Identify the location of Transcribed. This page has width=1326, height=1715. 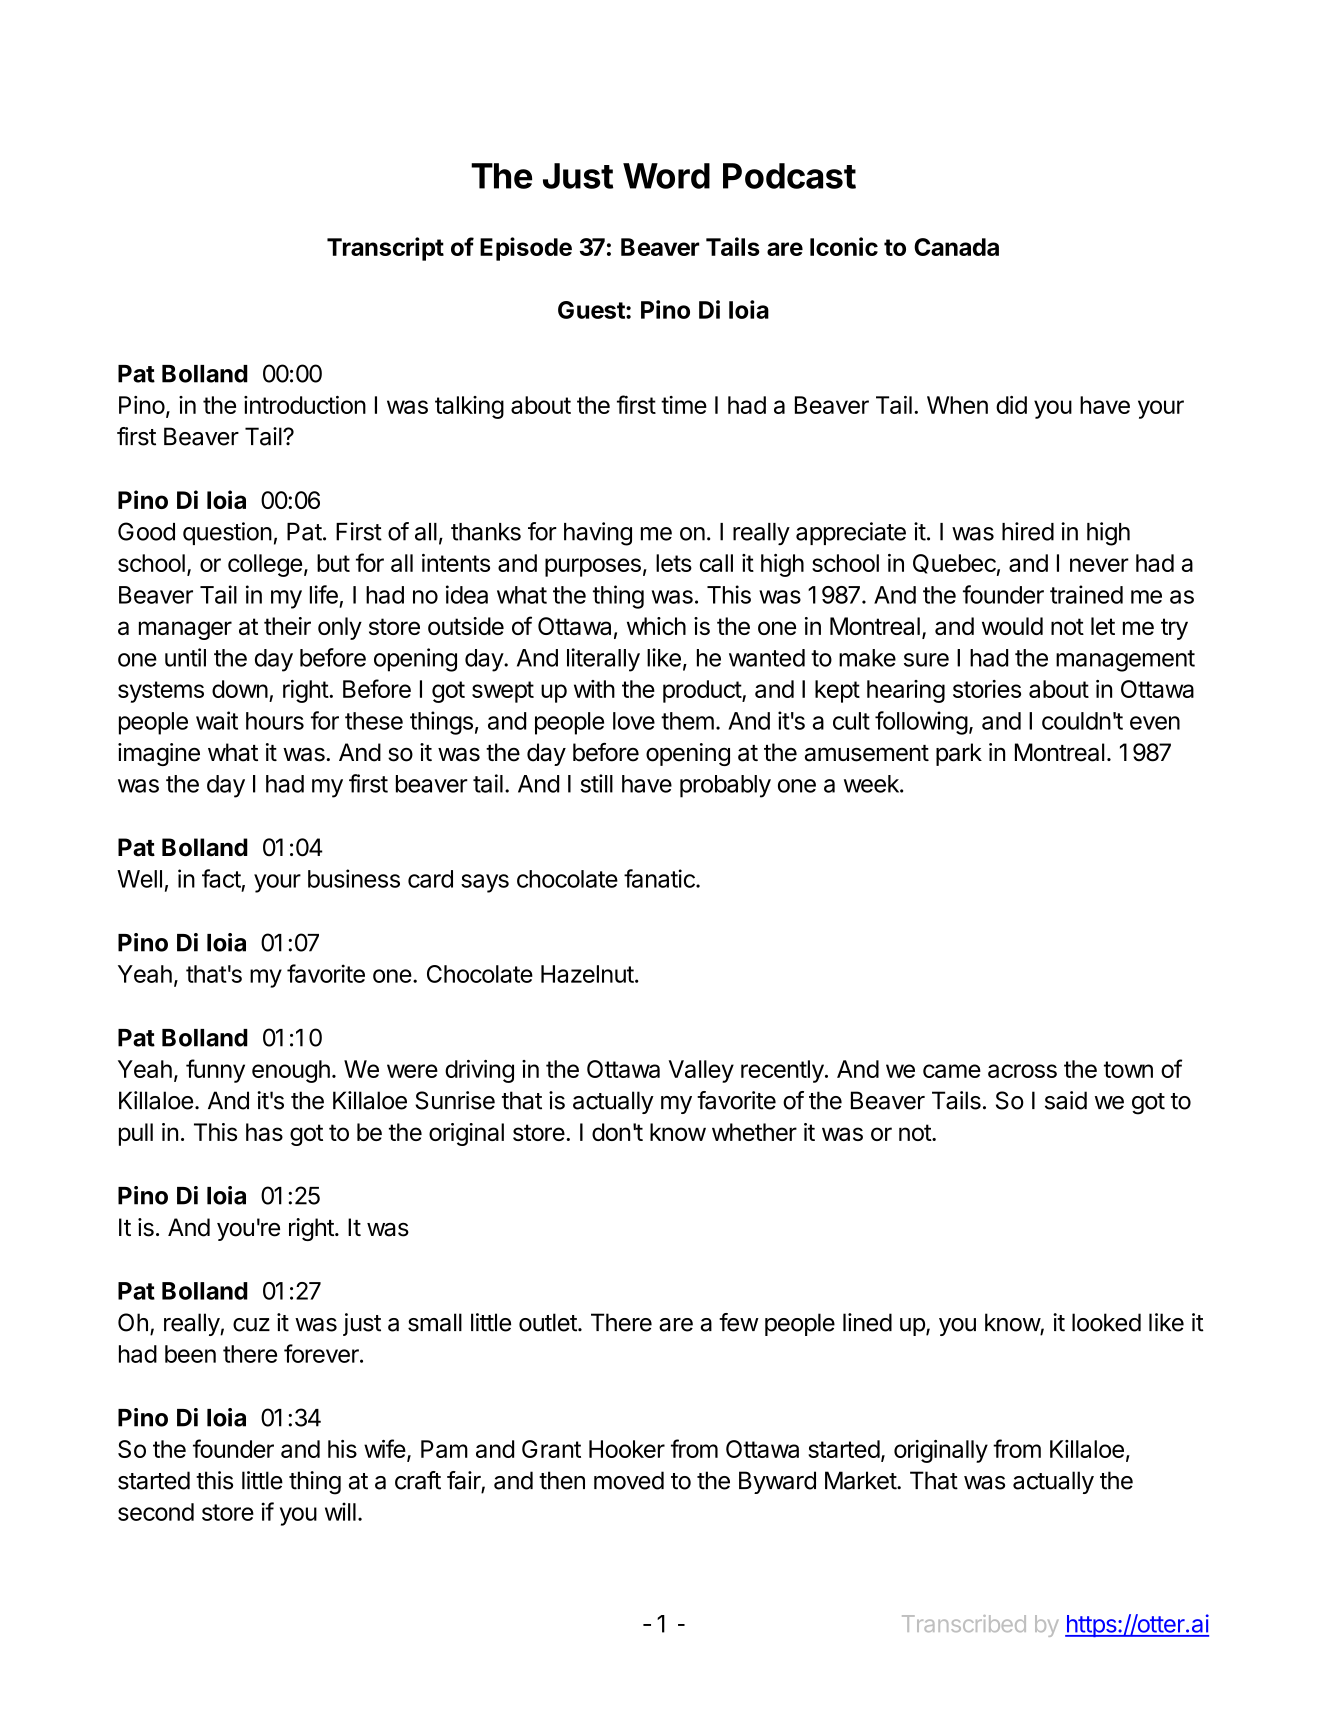
(964, 1623).
